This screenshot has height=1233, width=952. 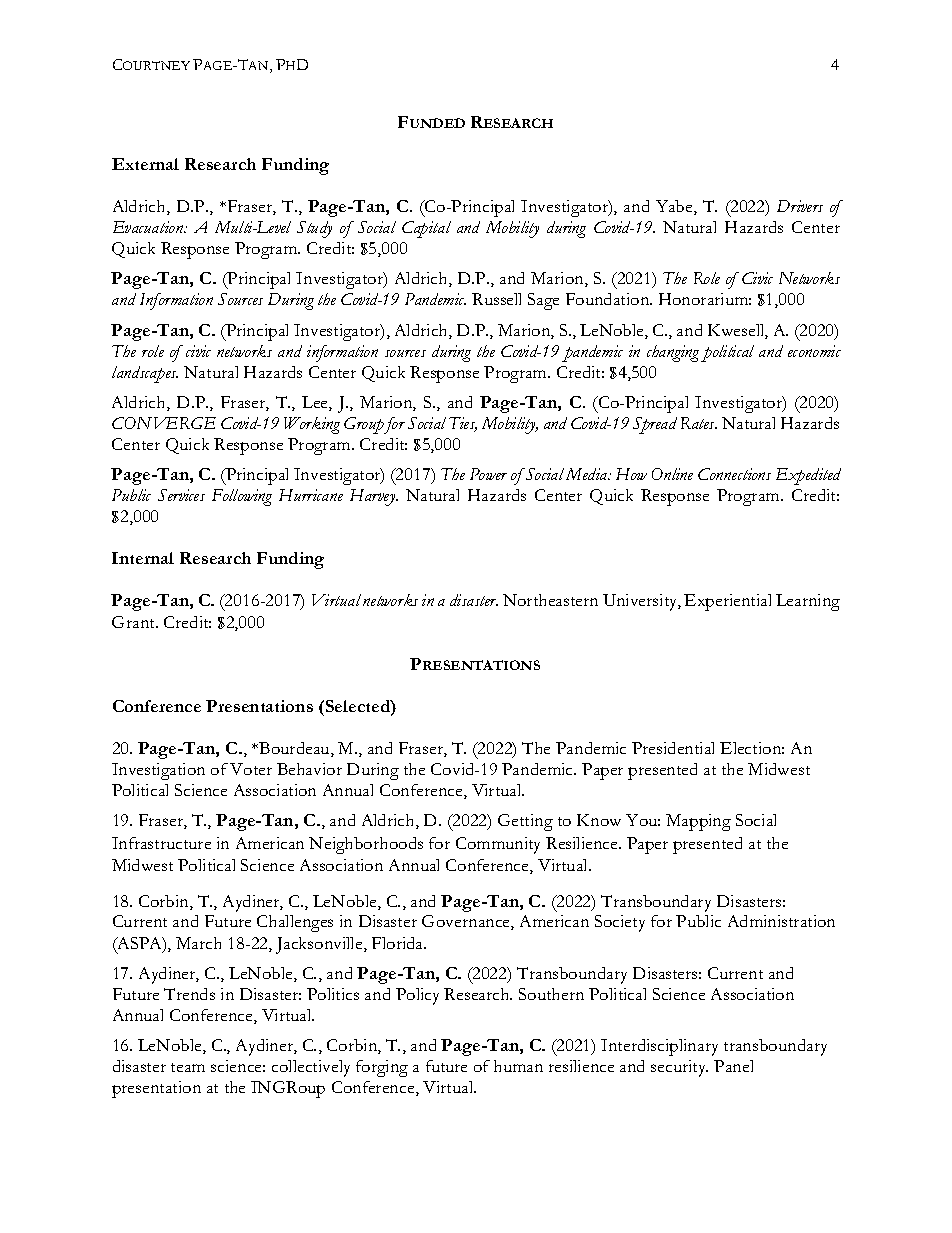 What do you see at coordinates (145, 164) in the screenshot?
I see `External` at bounding box center [145, 164].
